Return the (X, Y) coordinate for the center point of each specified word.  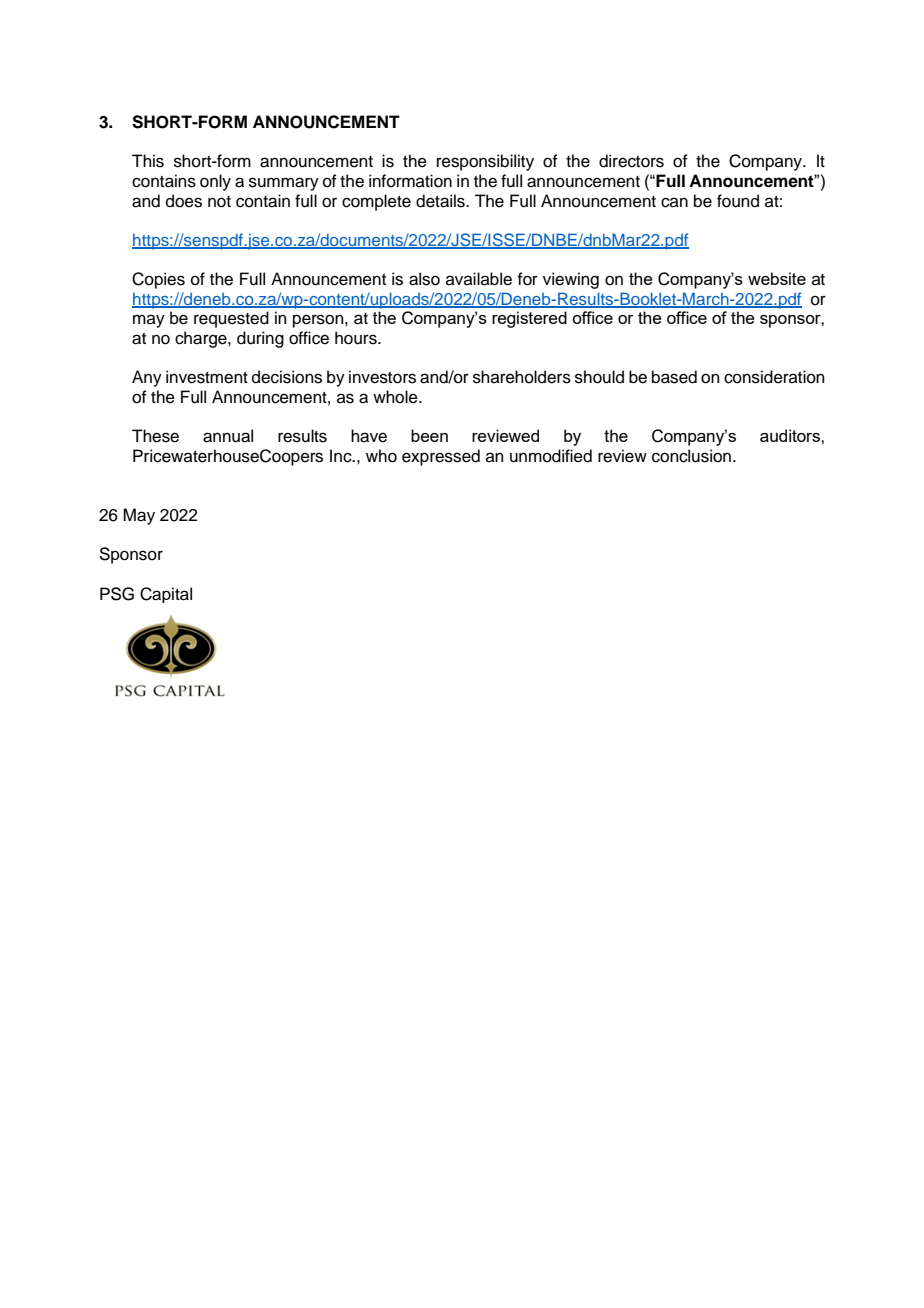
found (738, 201)
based (674, 377)
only (215, 182)
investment (207, 377)
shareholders (522, 377)
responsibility (485, 162)
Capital (166, 595)
